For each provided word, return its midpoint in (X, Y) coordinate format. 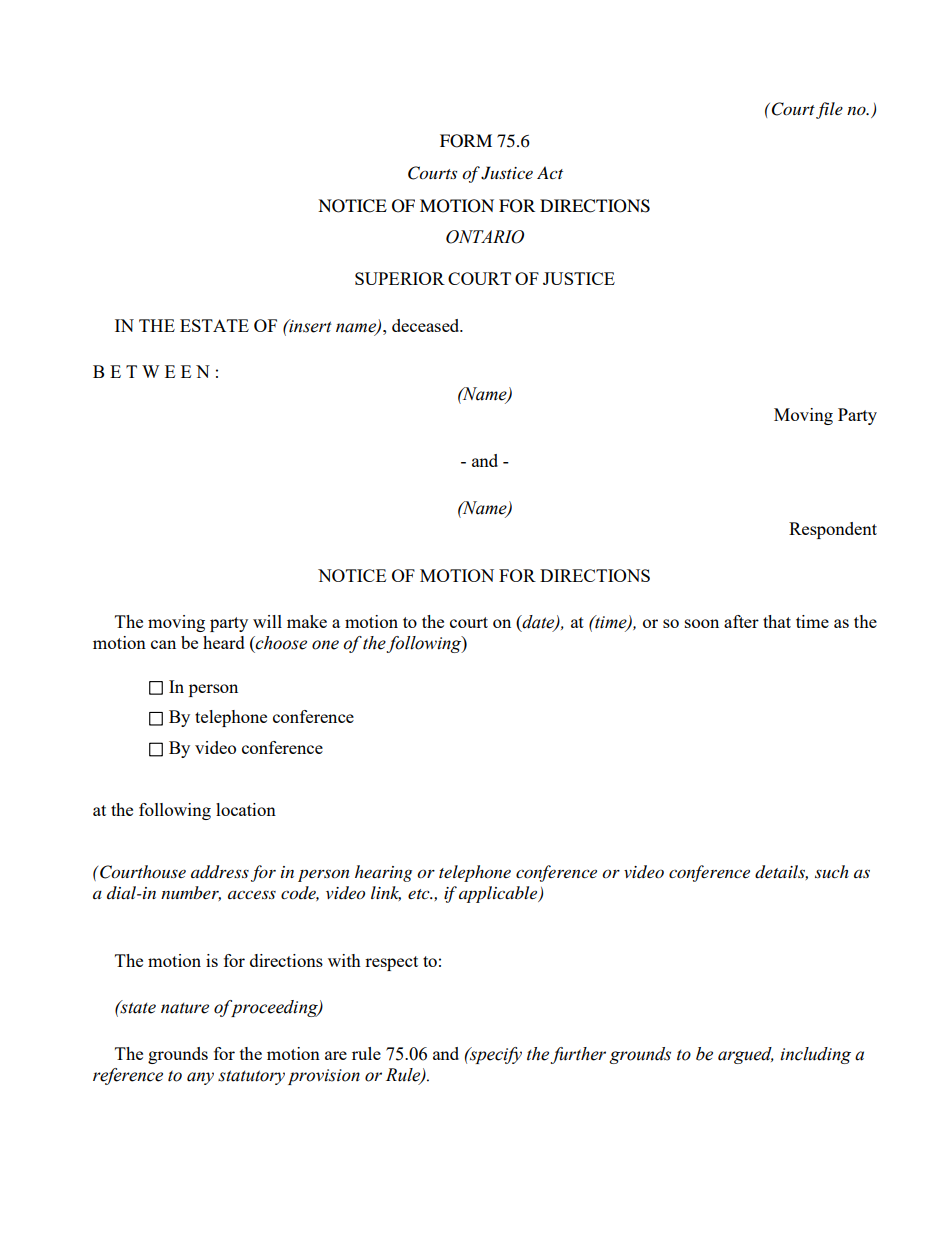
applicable (499, 894)
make (307, 621)
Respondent (833, 530)
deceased (427, 325)
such (832, 871)
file (829, 110)
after (741, 621)
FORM (466, 141)
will (267, 621)
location (246, 809)
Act (550, 172)
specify (495, 1055)
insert (309, 326)
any (200, 1078)
